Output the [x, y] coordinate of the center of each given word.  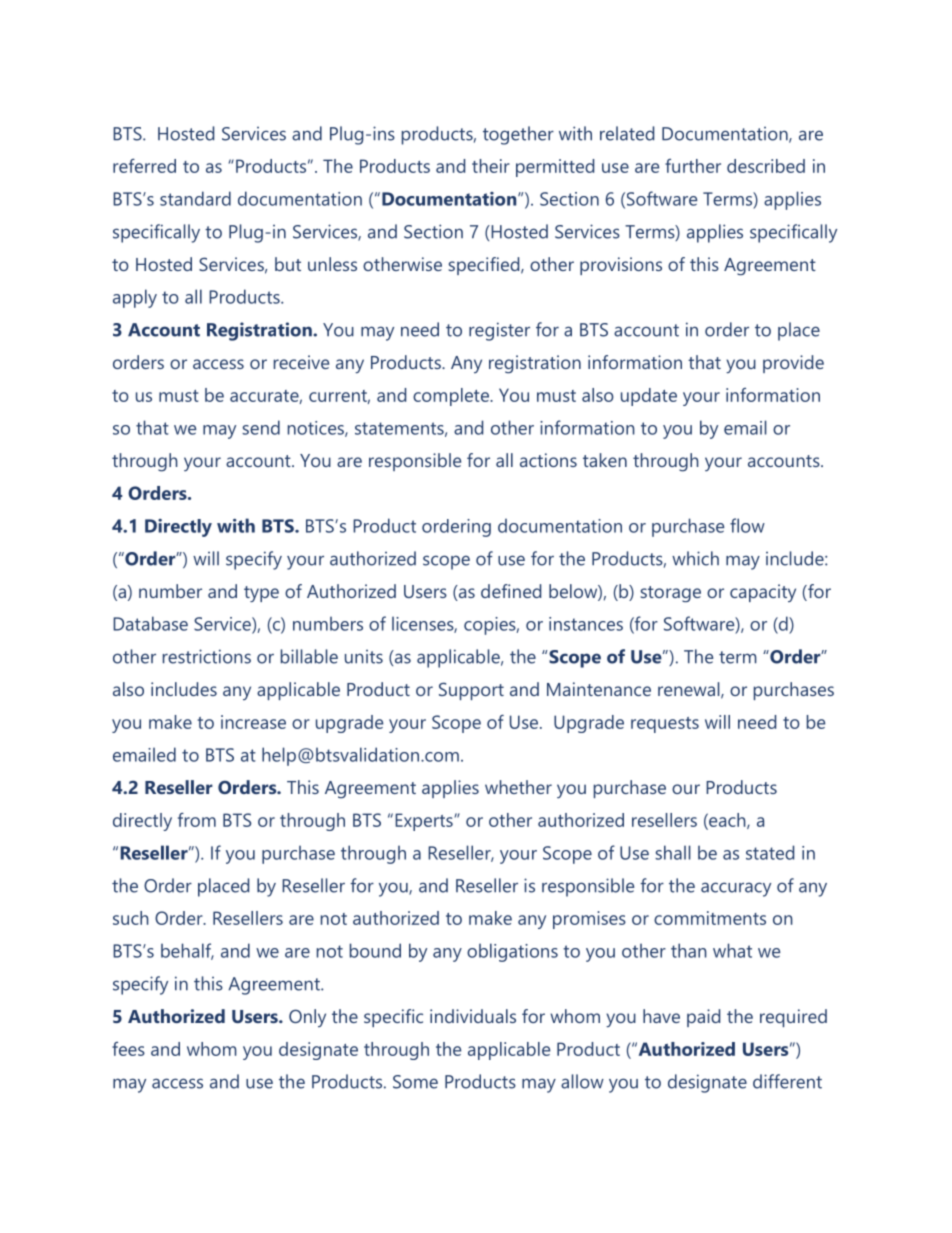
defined [511, 591]
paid [703, 1018]
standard [195, 198]
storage [670, 594]
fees [128, 1049]
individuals [473, 1016]
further [693, 166]
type [261, 594]
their [491, 166]
